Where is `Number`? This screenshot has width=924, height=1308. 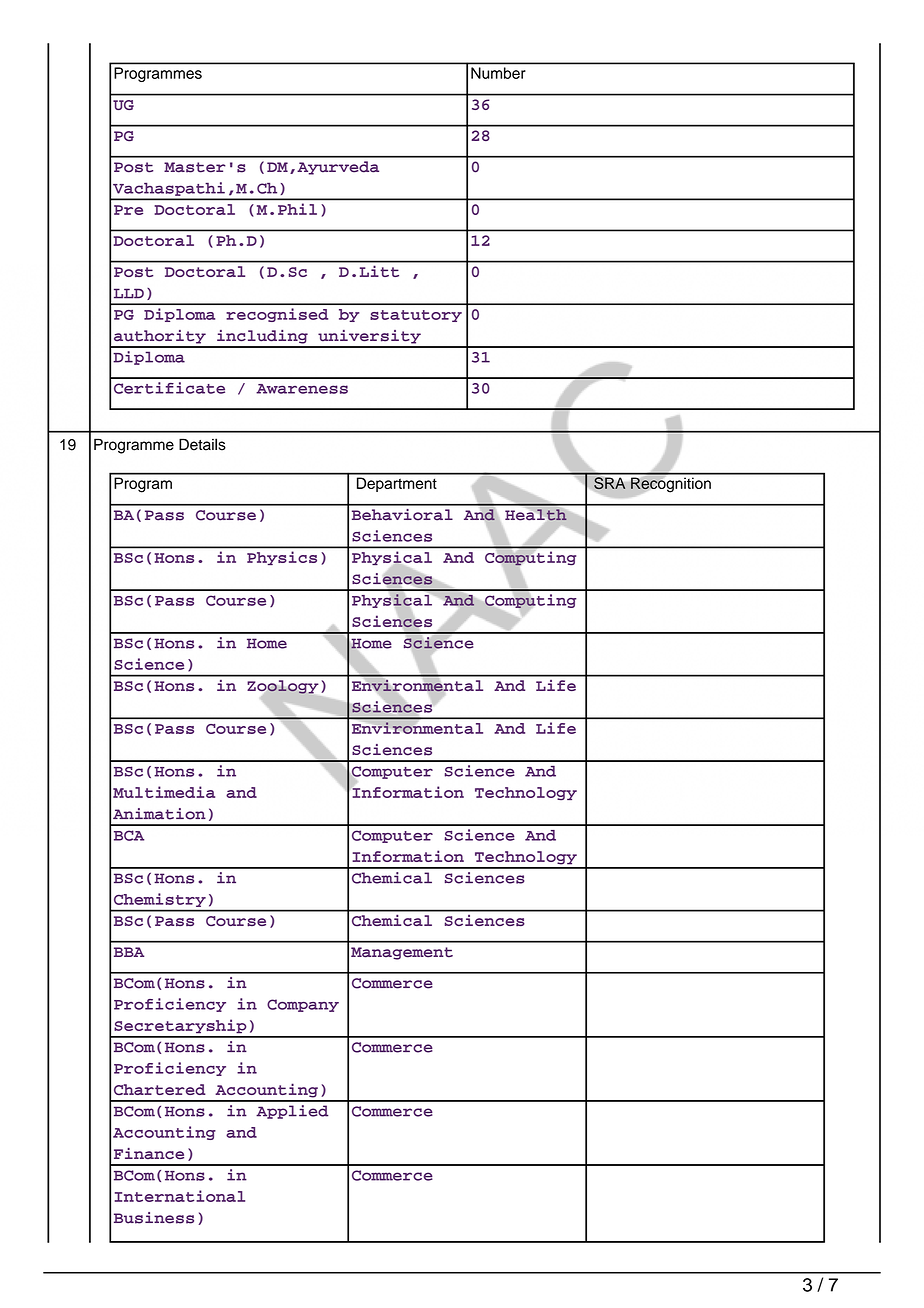
Number is located at coordinates (498, 73).
